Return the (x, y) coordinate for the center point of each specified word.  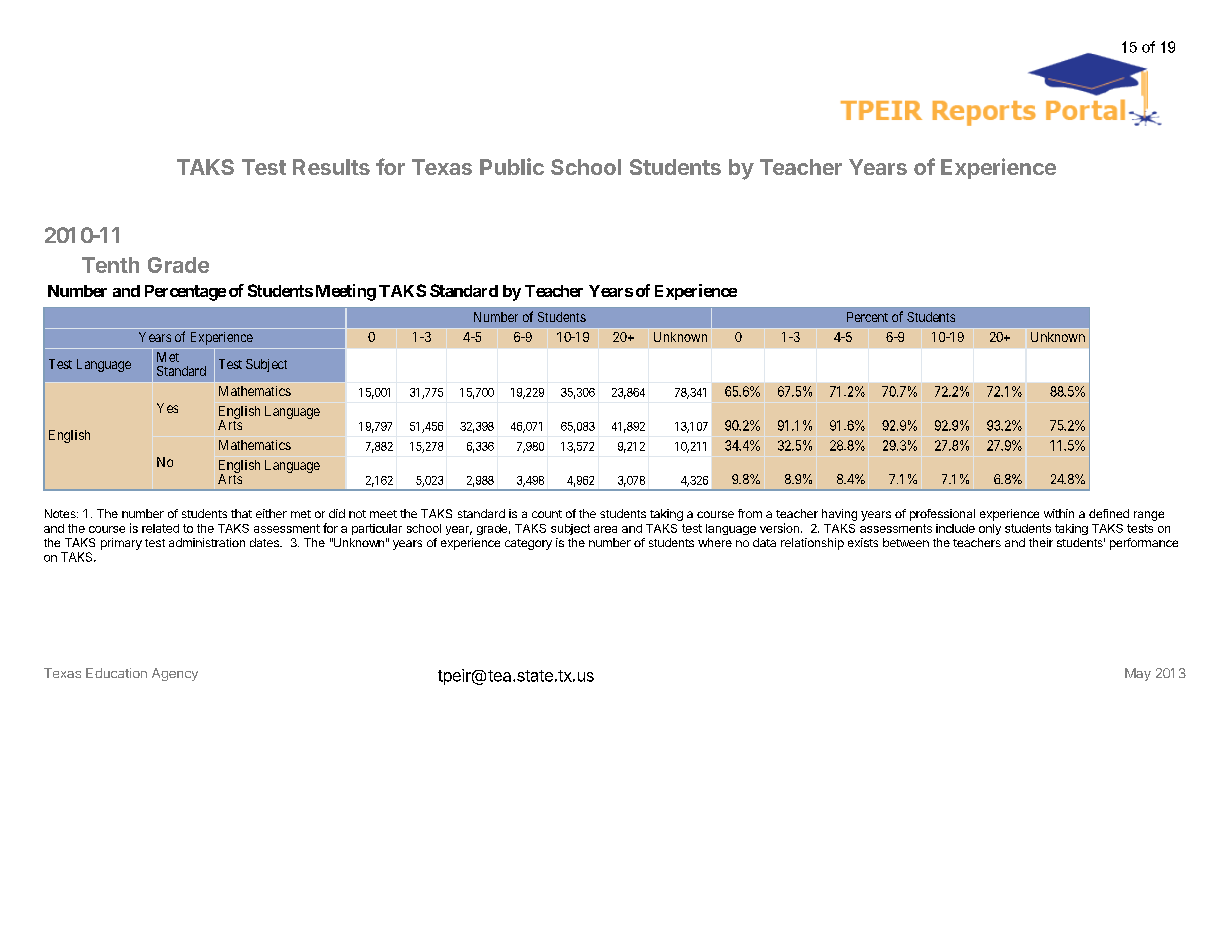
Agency (175, 674)
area (605, 529)
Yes (167, 408)
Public (512, 166)
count (547, 514)
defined (1109, 513)
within (1059, 513)
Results (331, 167)
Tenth (110, 265)
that (241, 513)
